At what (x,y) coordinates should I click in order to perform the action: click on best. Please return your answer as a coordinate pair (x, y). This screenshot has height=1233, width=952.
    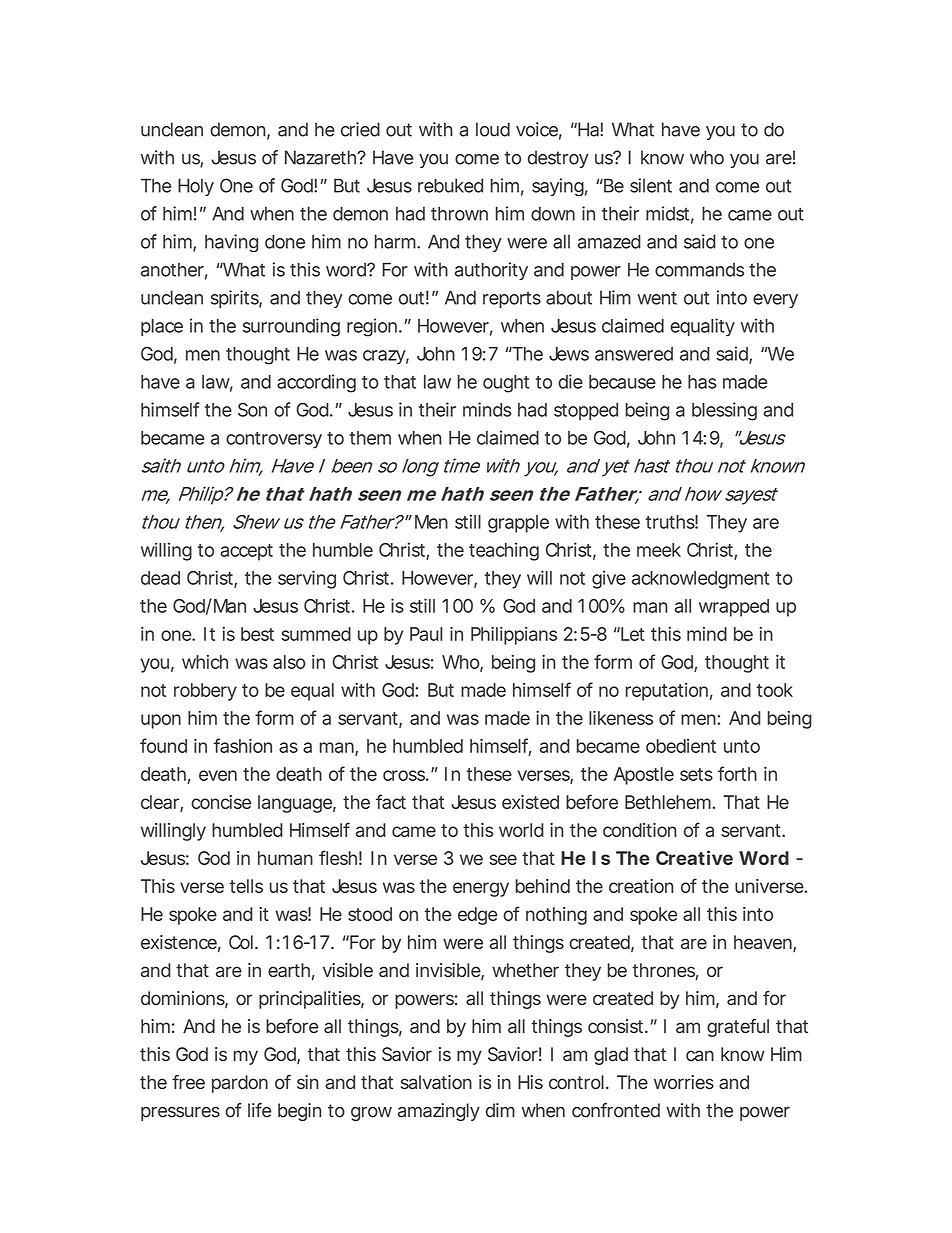
    Looking at the image, I should click on (257, 634).
